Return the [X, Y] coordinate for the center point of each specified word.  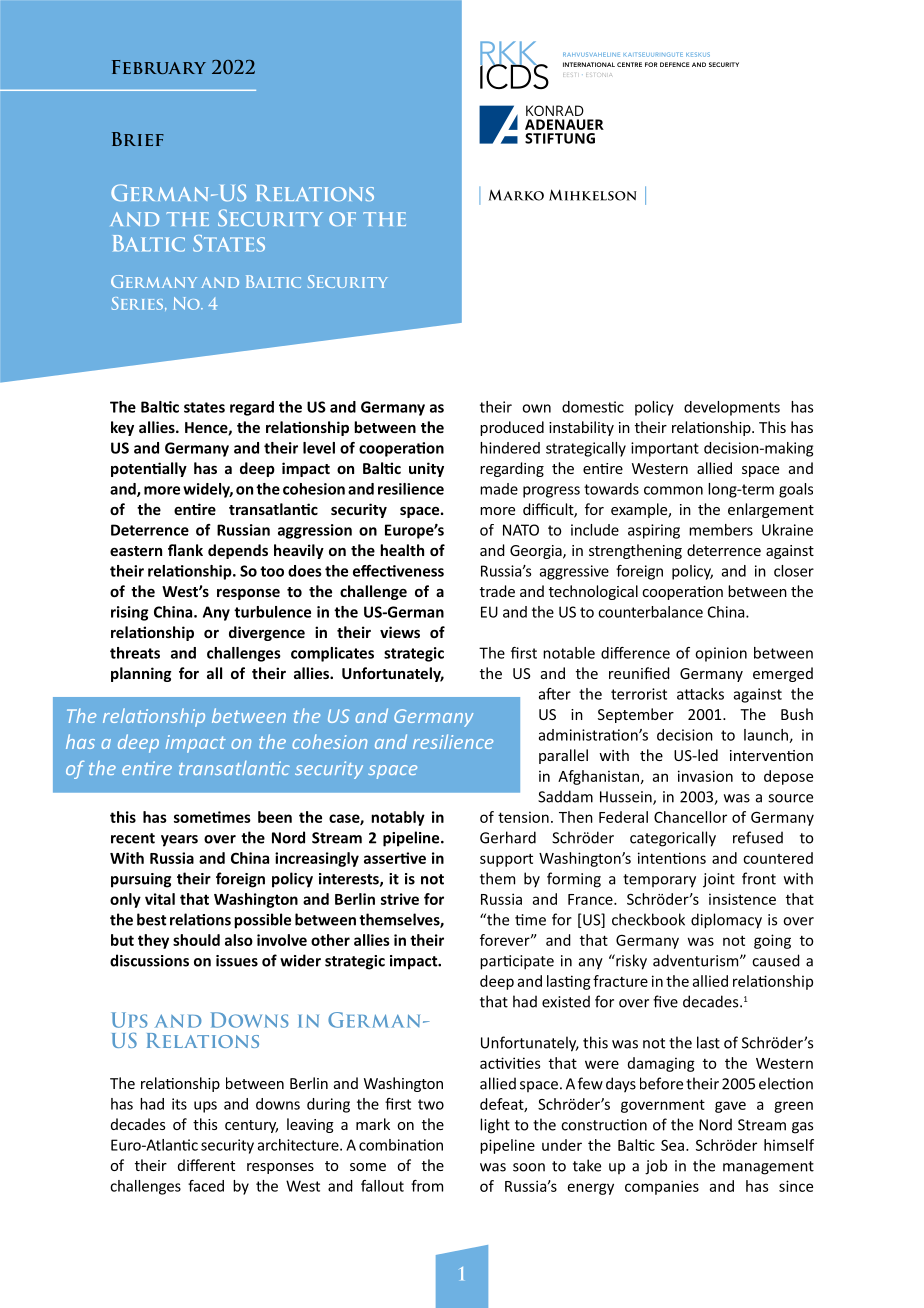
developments [732, 408]
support [506, 860]
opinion [721, 654]
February [159, 67]
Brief [138, 139]
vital [160, 899]
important [665, 449]
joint [719, 880]
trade [497, 591]
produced [512, 428]
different [206, 1165]
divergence [267, 633]
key [122, 428]
